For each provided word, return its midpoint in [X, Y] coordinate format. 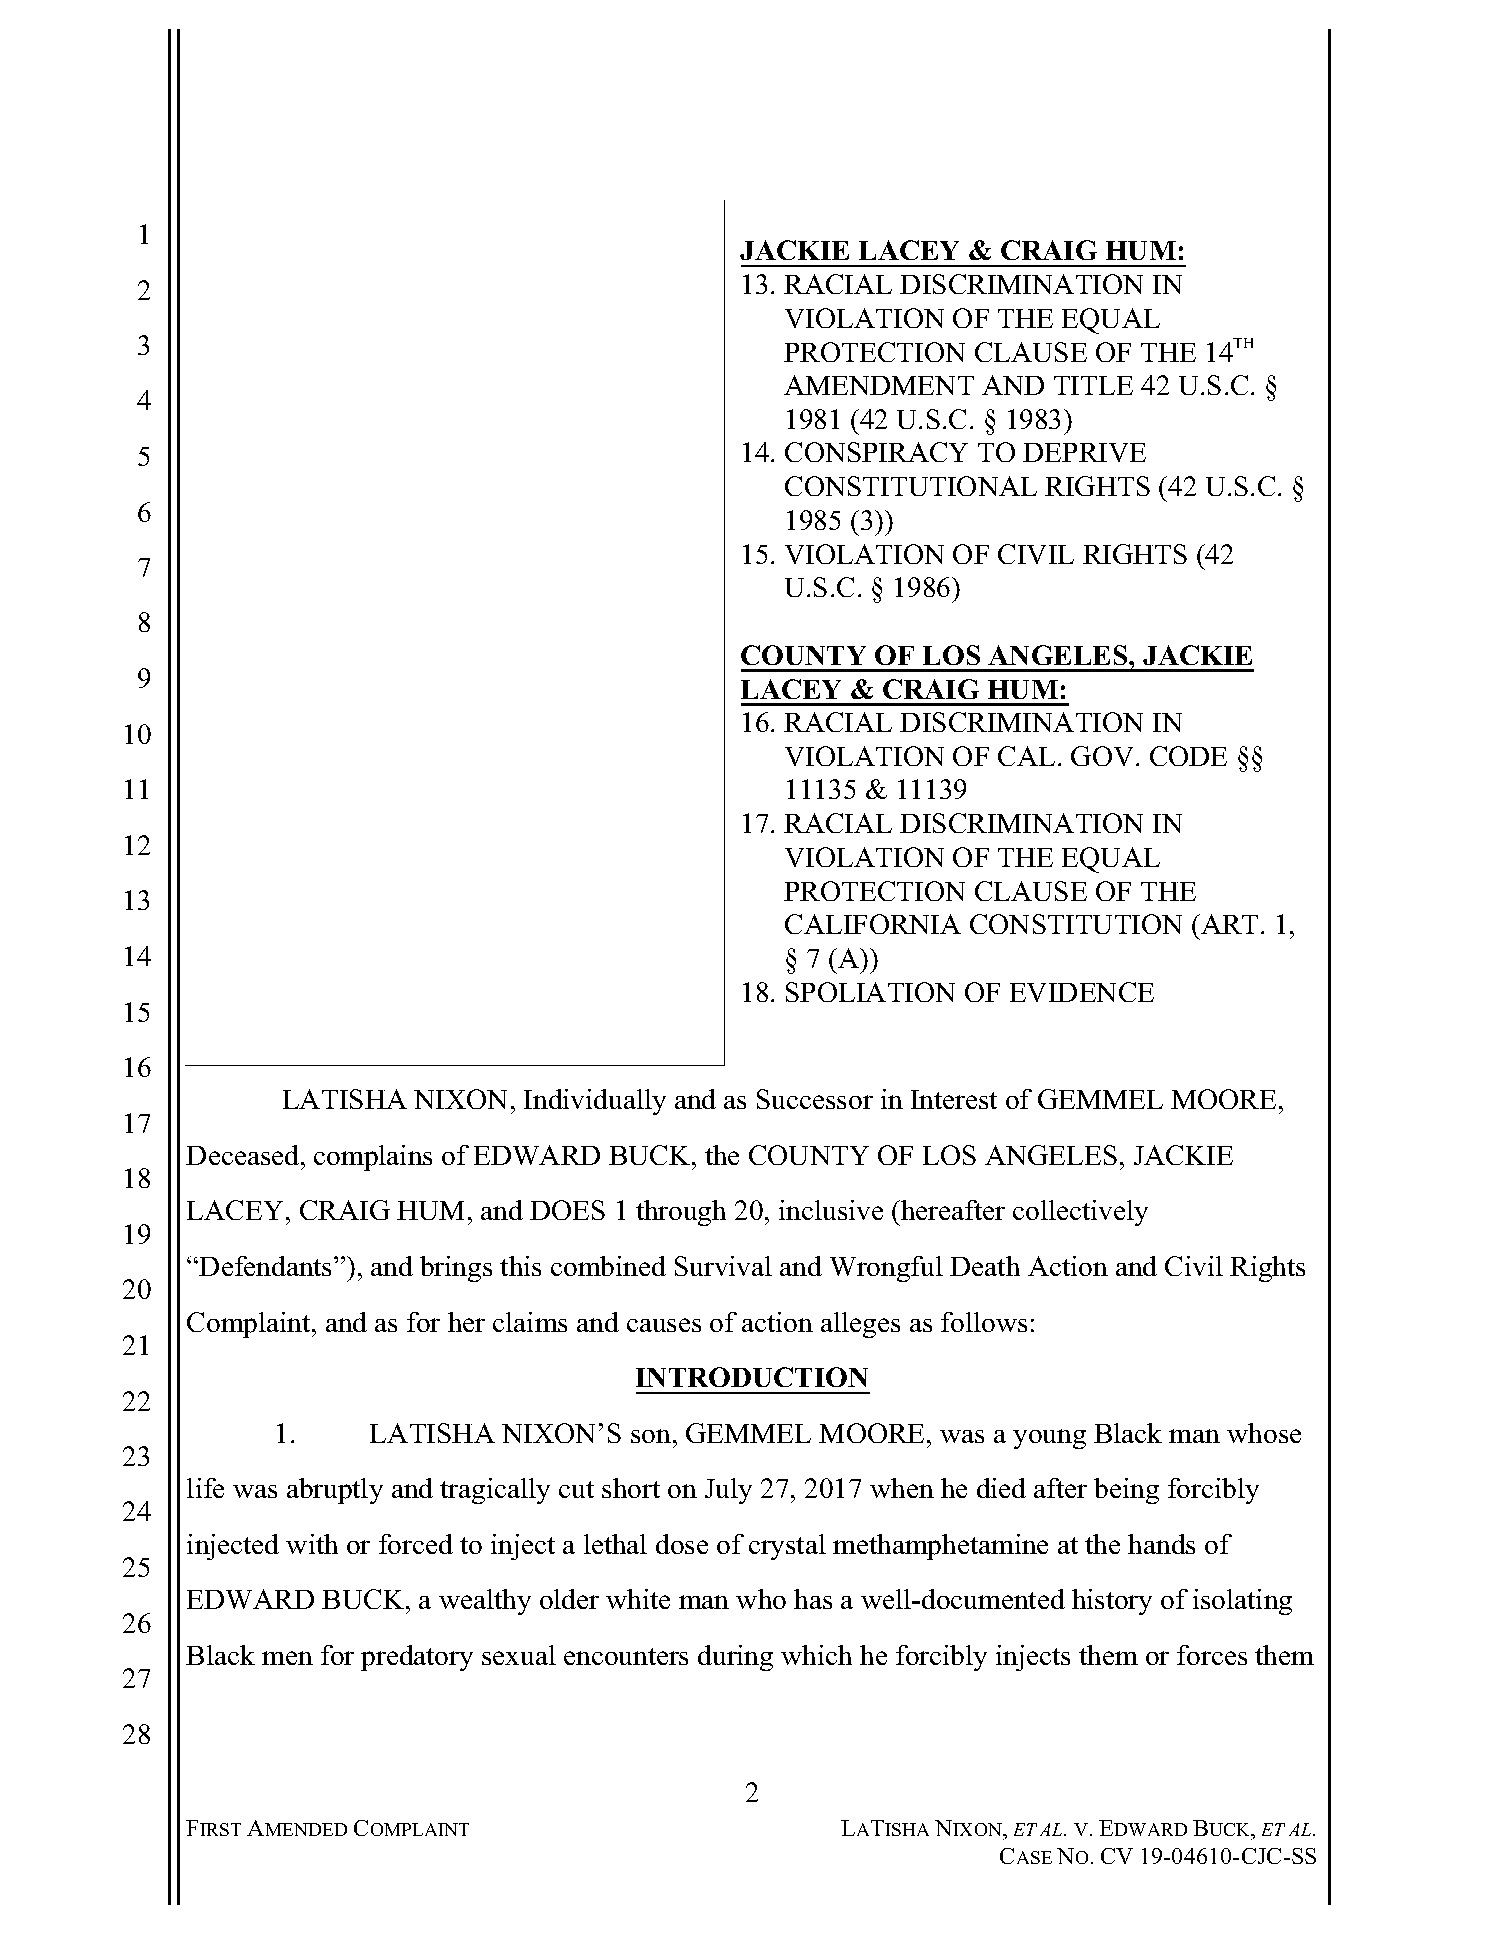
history [1112, 1602]
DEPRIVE [1084, 452]
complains [373, 1158]
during [735, 1658]
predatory [417, 1658]
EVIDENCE [1082, 992]
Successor [815, 1099]
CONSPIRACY [876, 452]
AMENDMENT [879, 385]
